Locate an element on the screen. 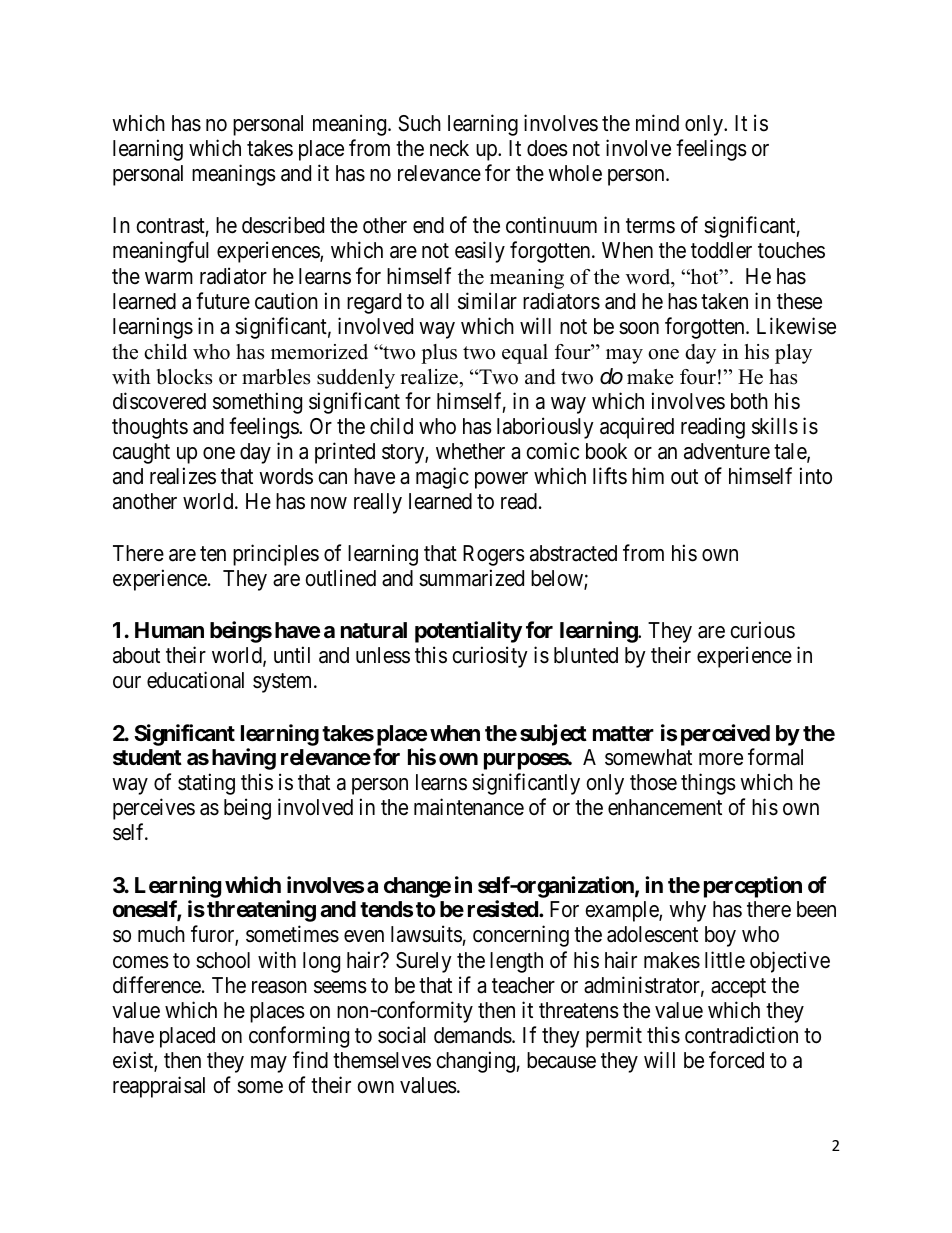  stating is located at coordinates (206, 784).
